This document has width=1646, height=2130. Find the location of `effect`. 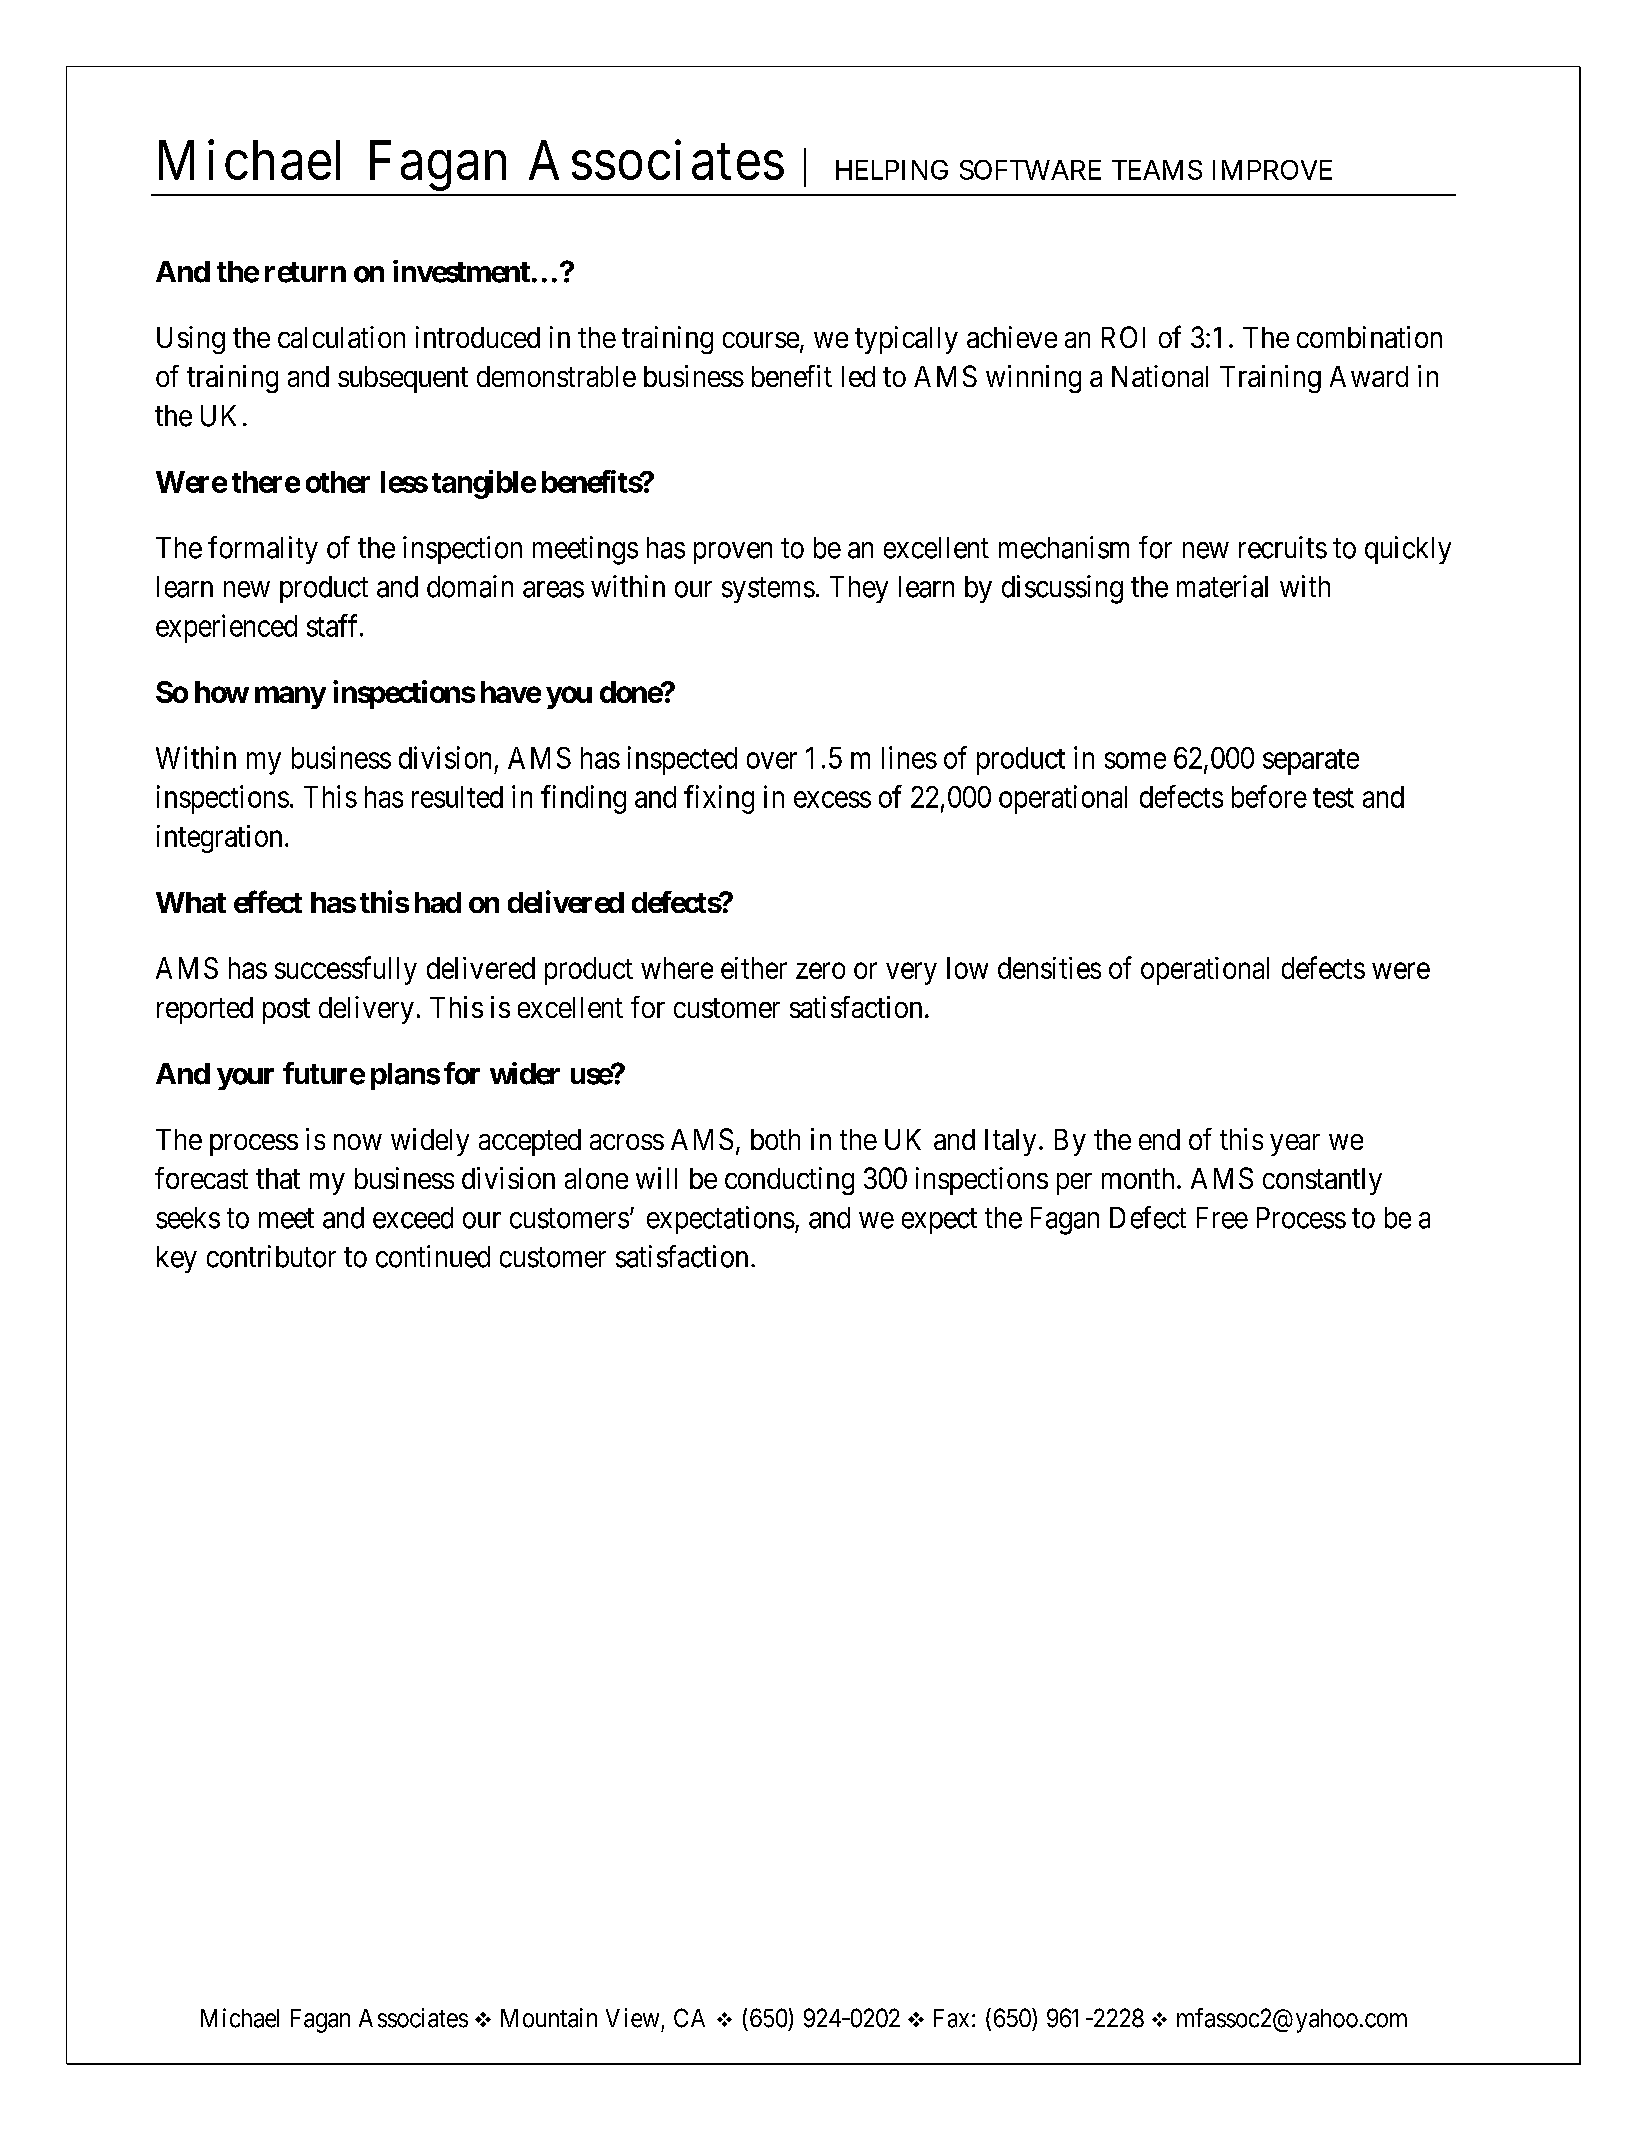

effect is located at coordinates (268, 901).
